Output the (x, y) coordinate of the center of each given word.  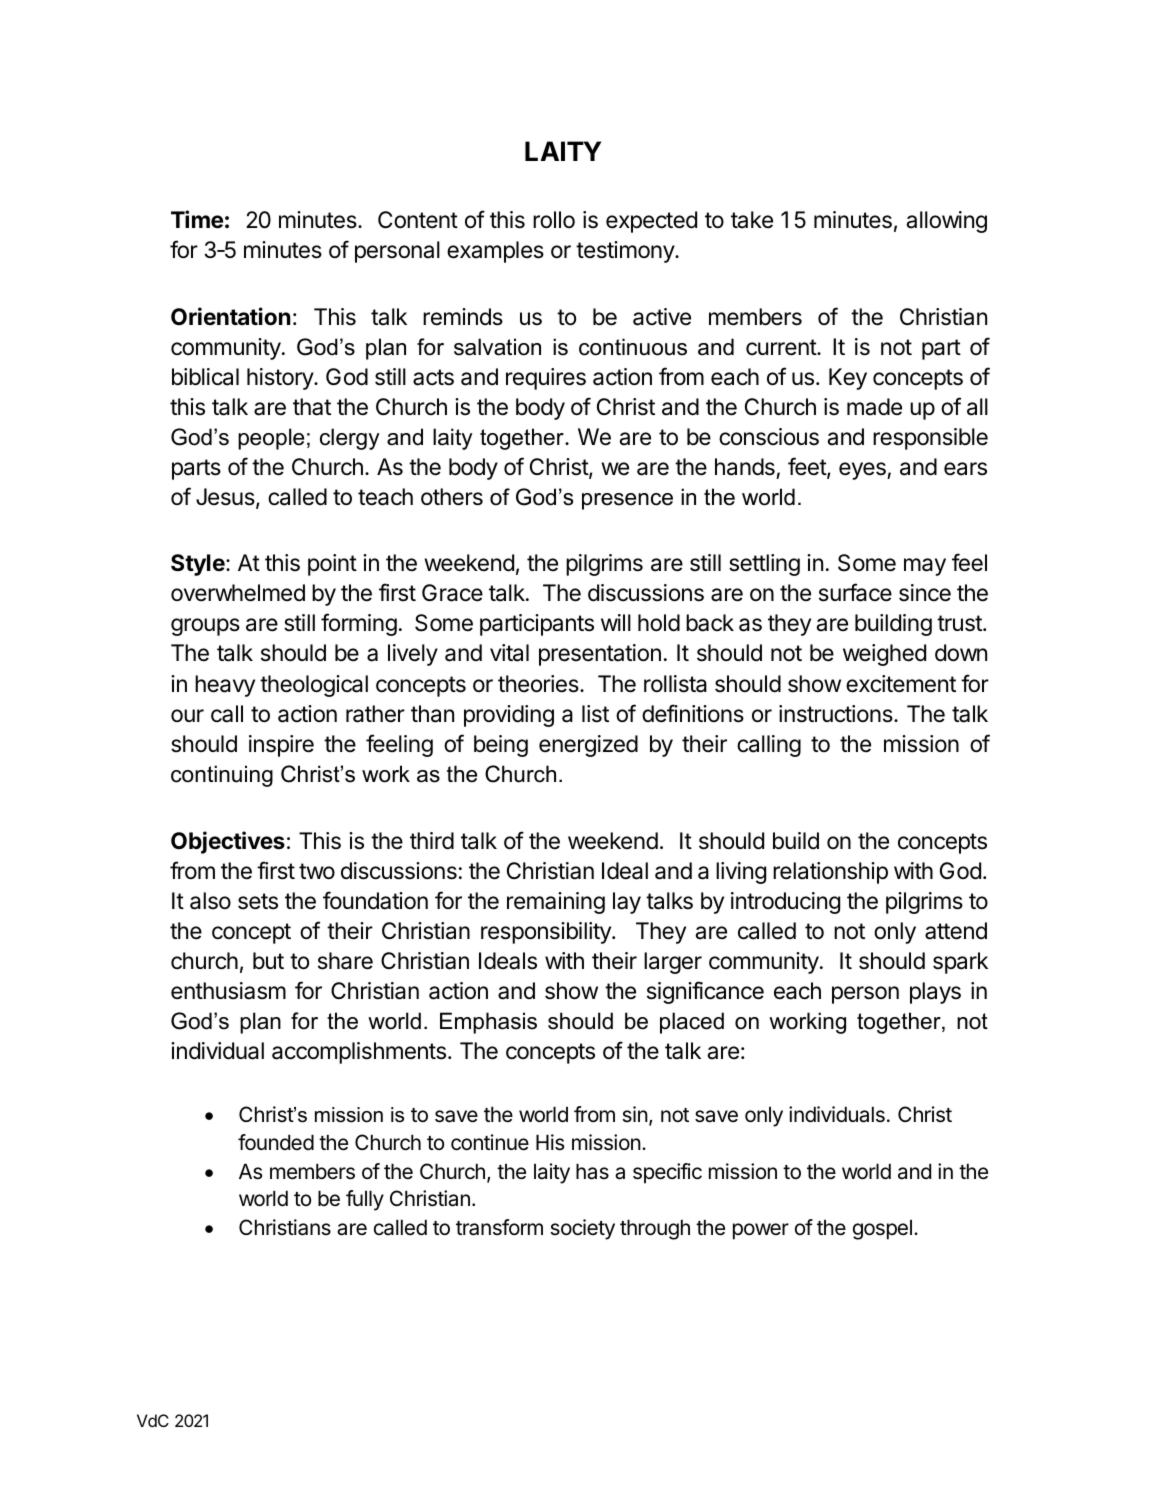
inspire (281, 746)
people (271, 439)
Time (197, 219)
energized (588, 746)
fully (365, 1200)
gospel (882, 1229)
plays (935, 993)
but (268, 961)
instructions (837, 714)
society (582, 1229)
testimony (626, 252)
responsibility (547, 933)
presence (627, 501)
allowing (946, 222)
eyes (863, 471)
